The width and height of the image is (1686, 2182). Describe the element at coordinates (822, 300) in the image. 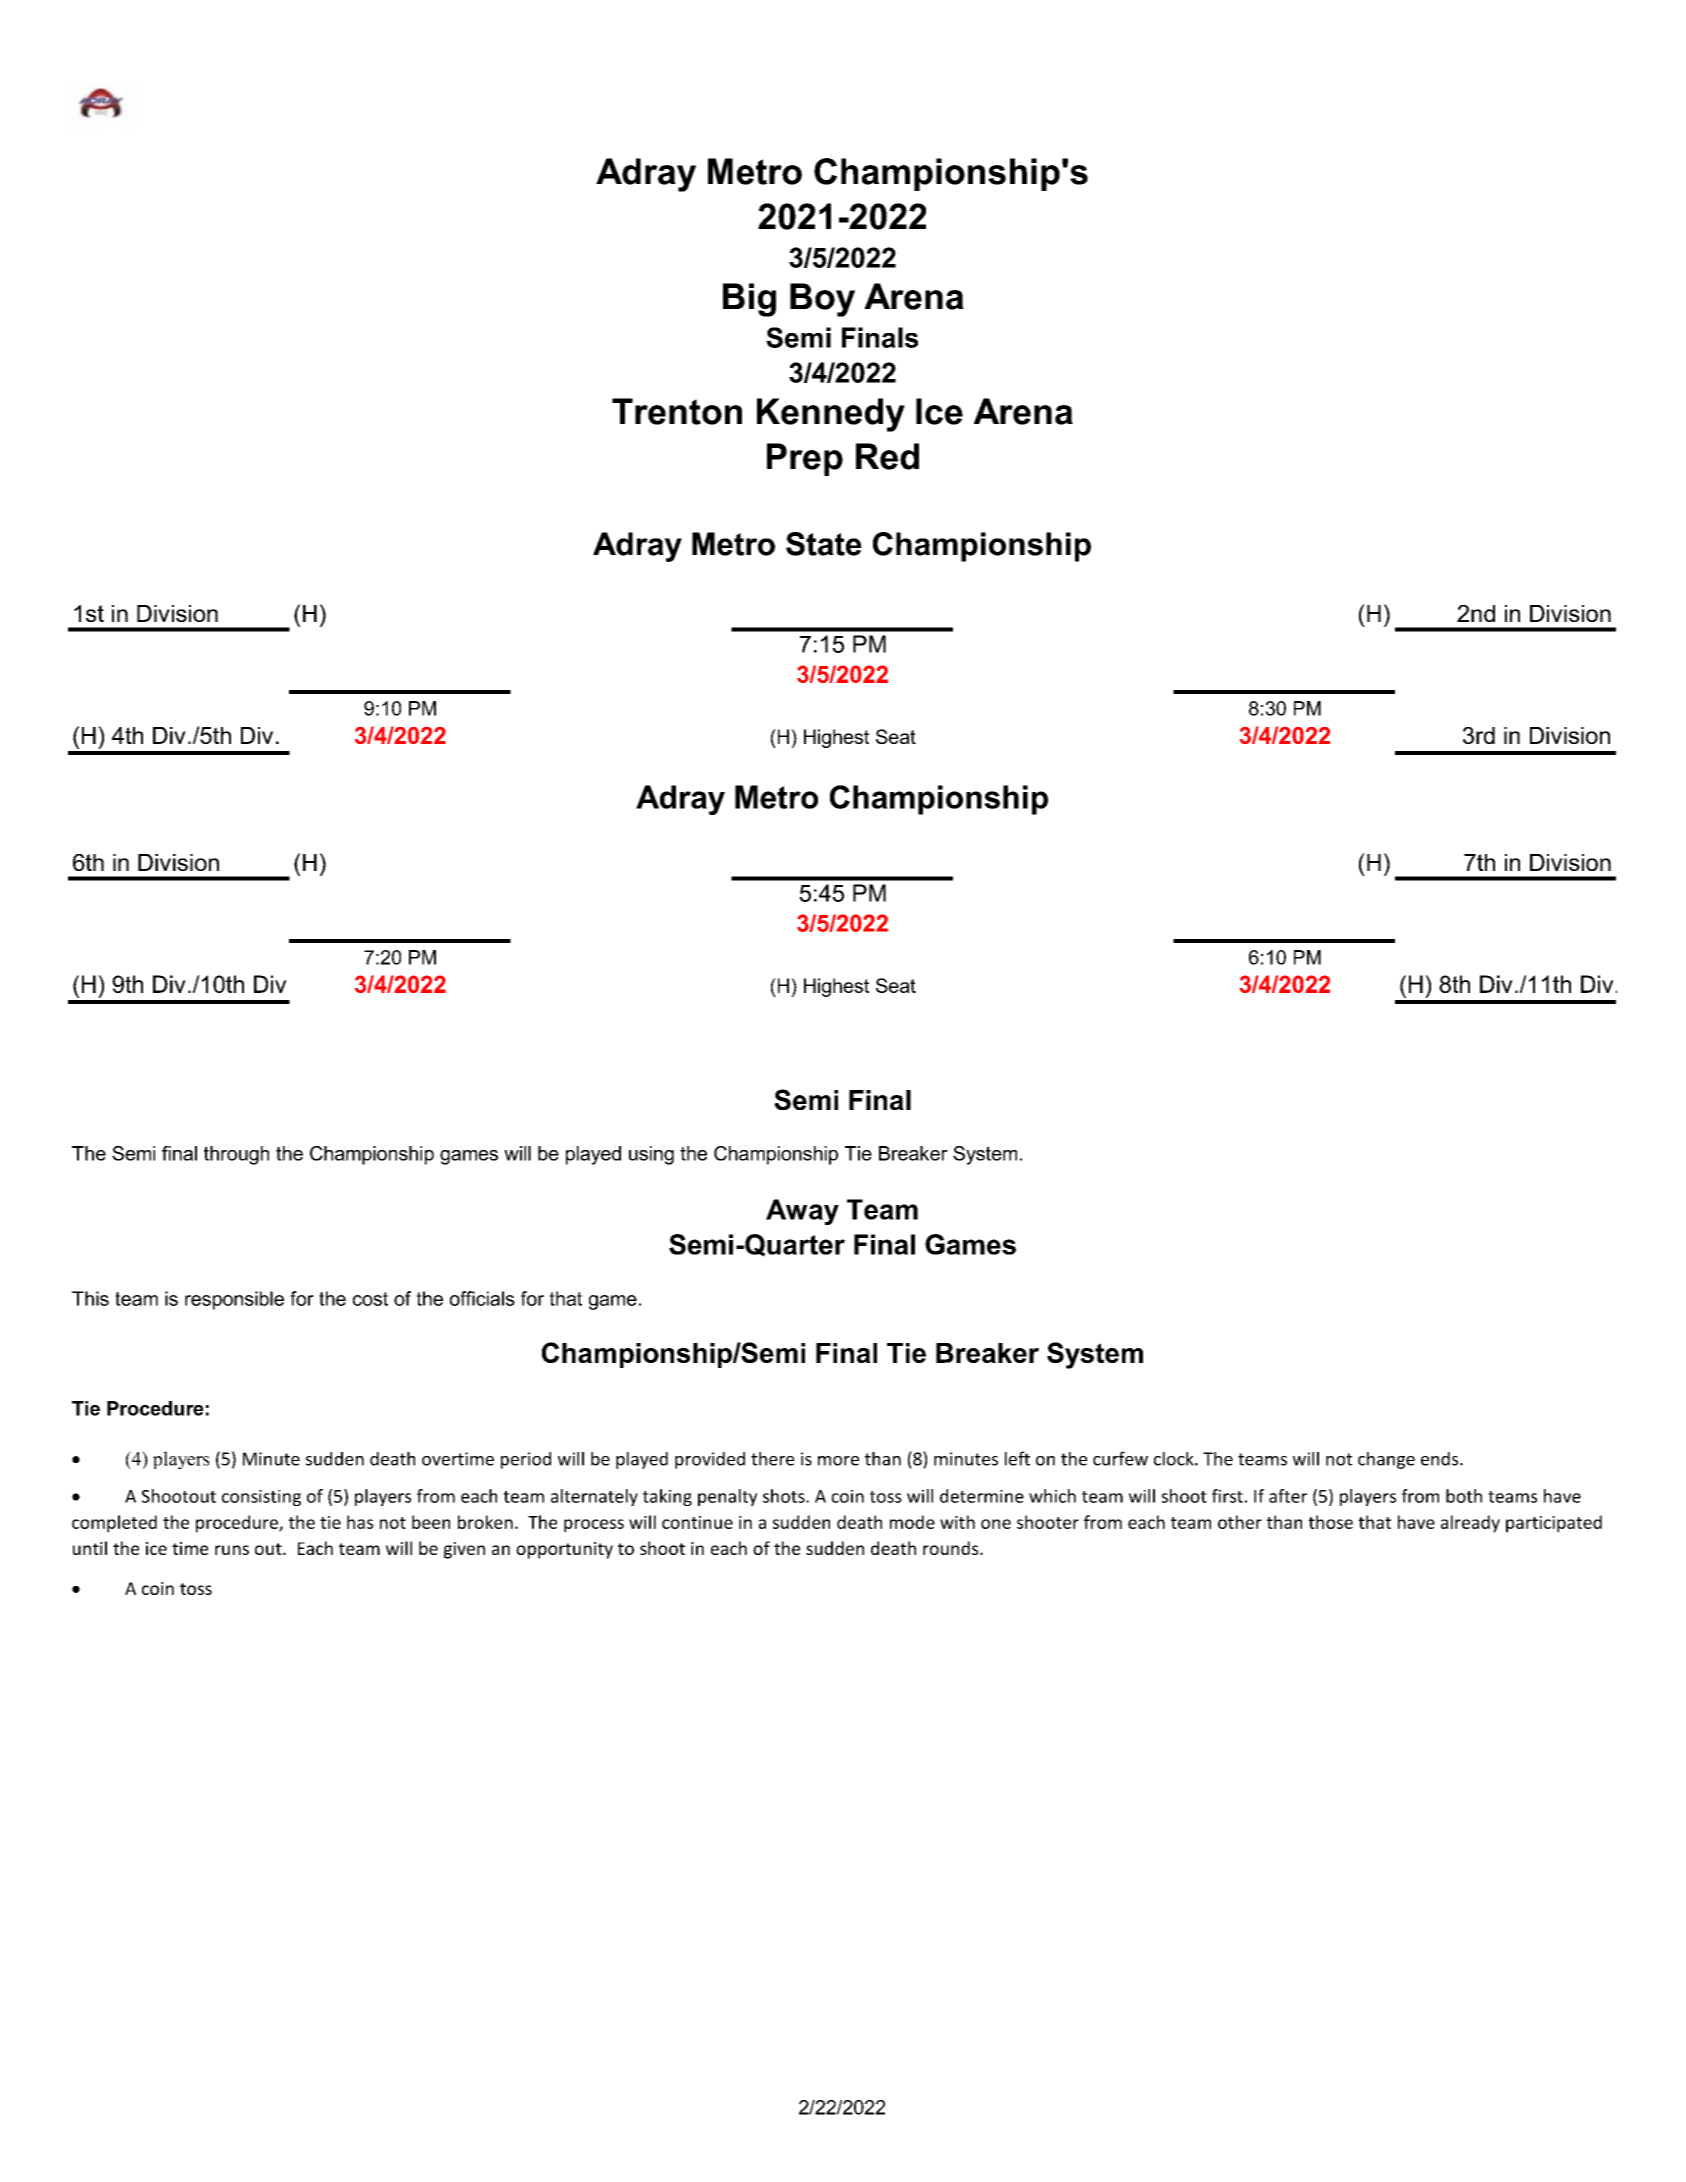

I see `Boy` at that location.
